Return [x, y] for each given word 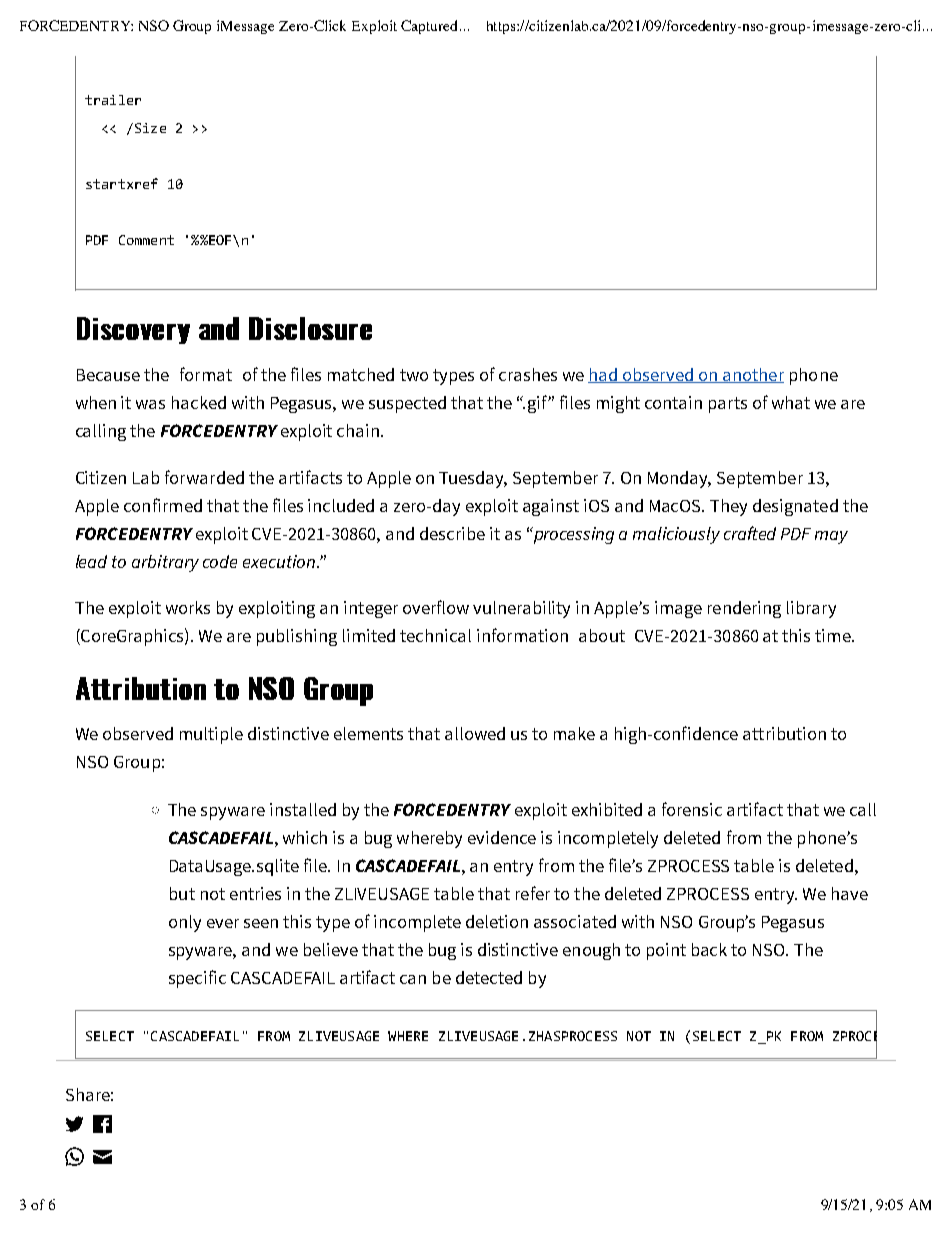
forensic [692, 809]
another [752, 375]
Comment [146, 240]
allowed [475, 733]
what [791, 402]
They [728, 507]
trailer [113, 100]
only [185, 923]
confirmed [163, 505]
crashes [528, 374]
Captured [431, 27]
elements [368, 733]
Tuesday [473, 479]
